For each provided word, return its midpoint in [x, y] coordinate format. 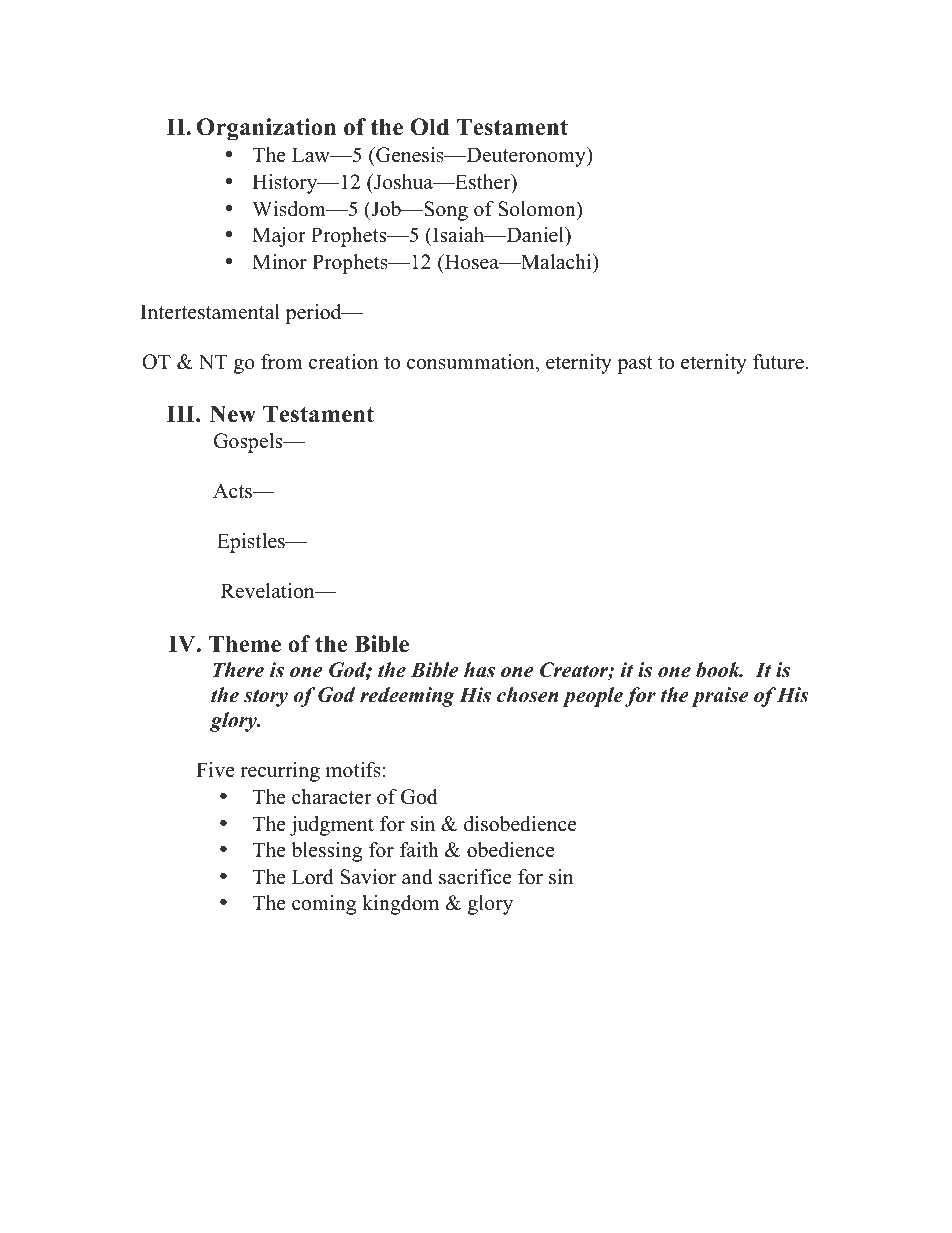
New [233, 414]
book [719, 670]
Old [429, 127]
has [479, 670]
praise [720, 697]
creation [343, 362]
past [635, 365]
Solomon [538, 209]
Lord [312, 877]
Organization [266, 129]
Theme [245, 644]
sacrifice [475, 877]
